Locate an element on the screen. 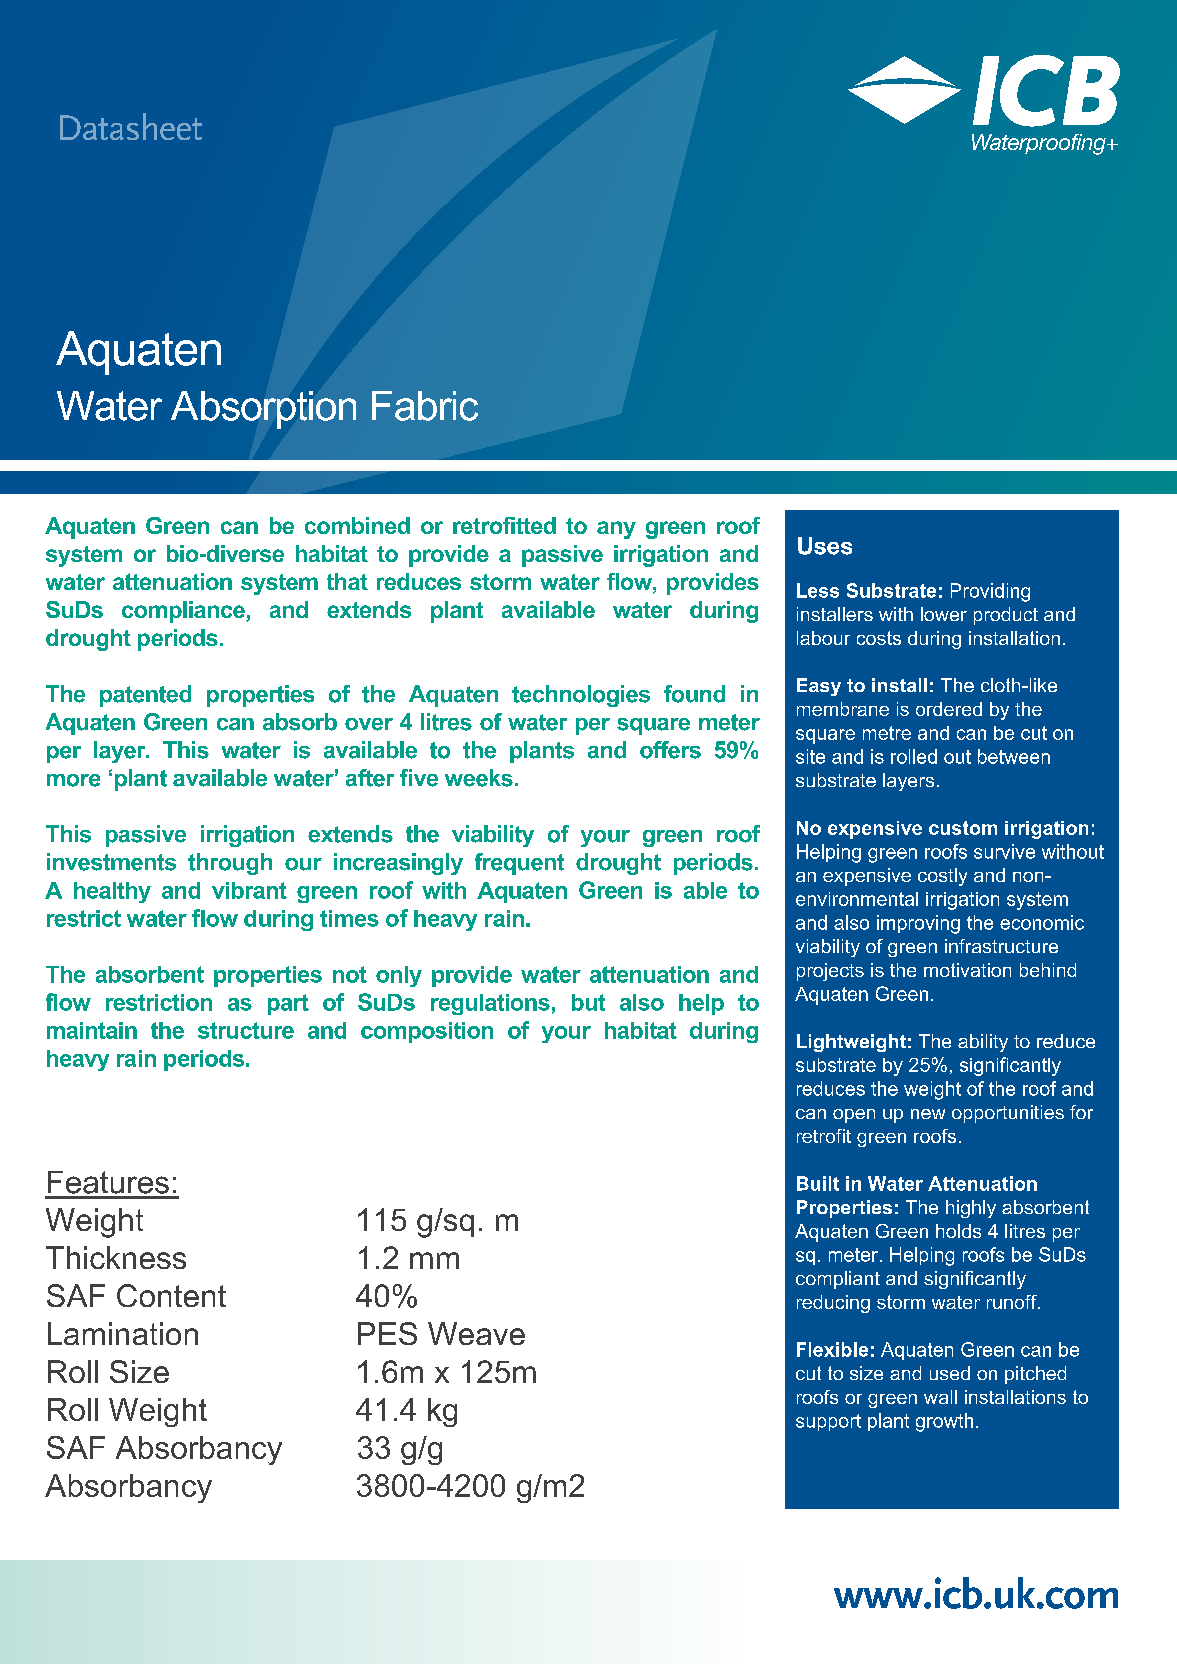  between is located at coordinates (1014, 756).
